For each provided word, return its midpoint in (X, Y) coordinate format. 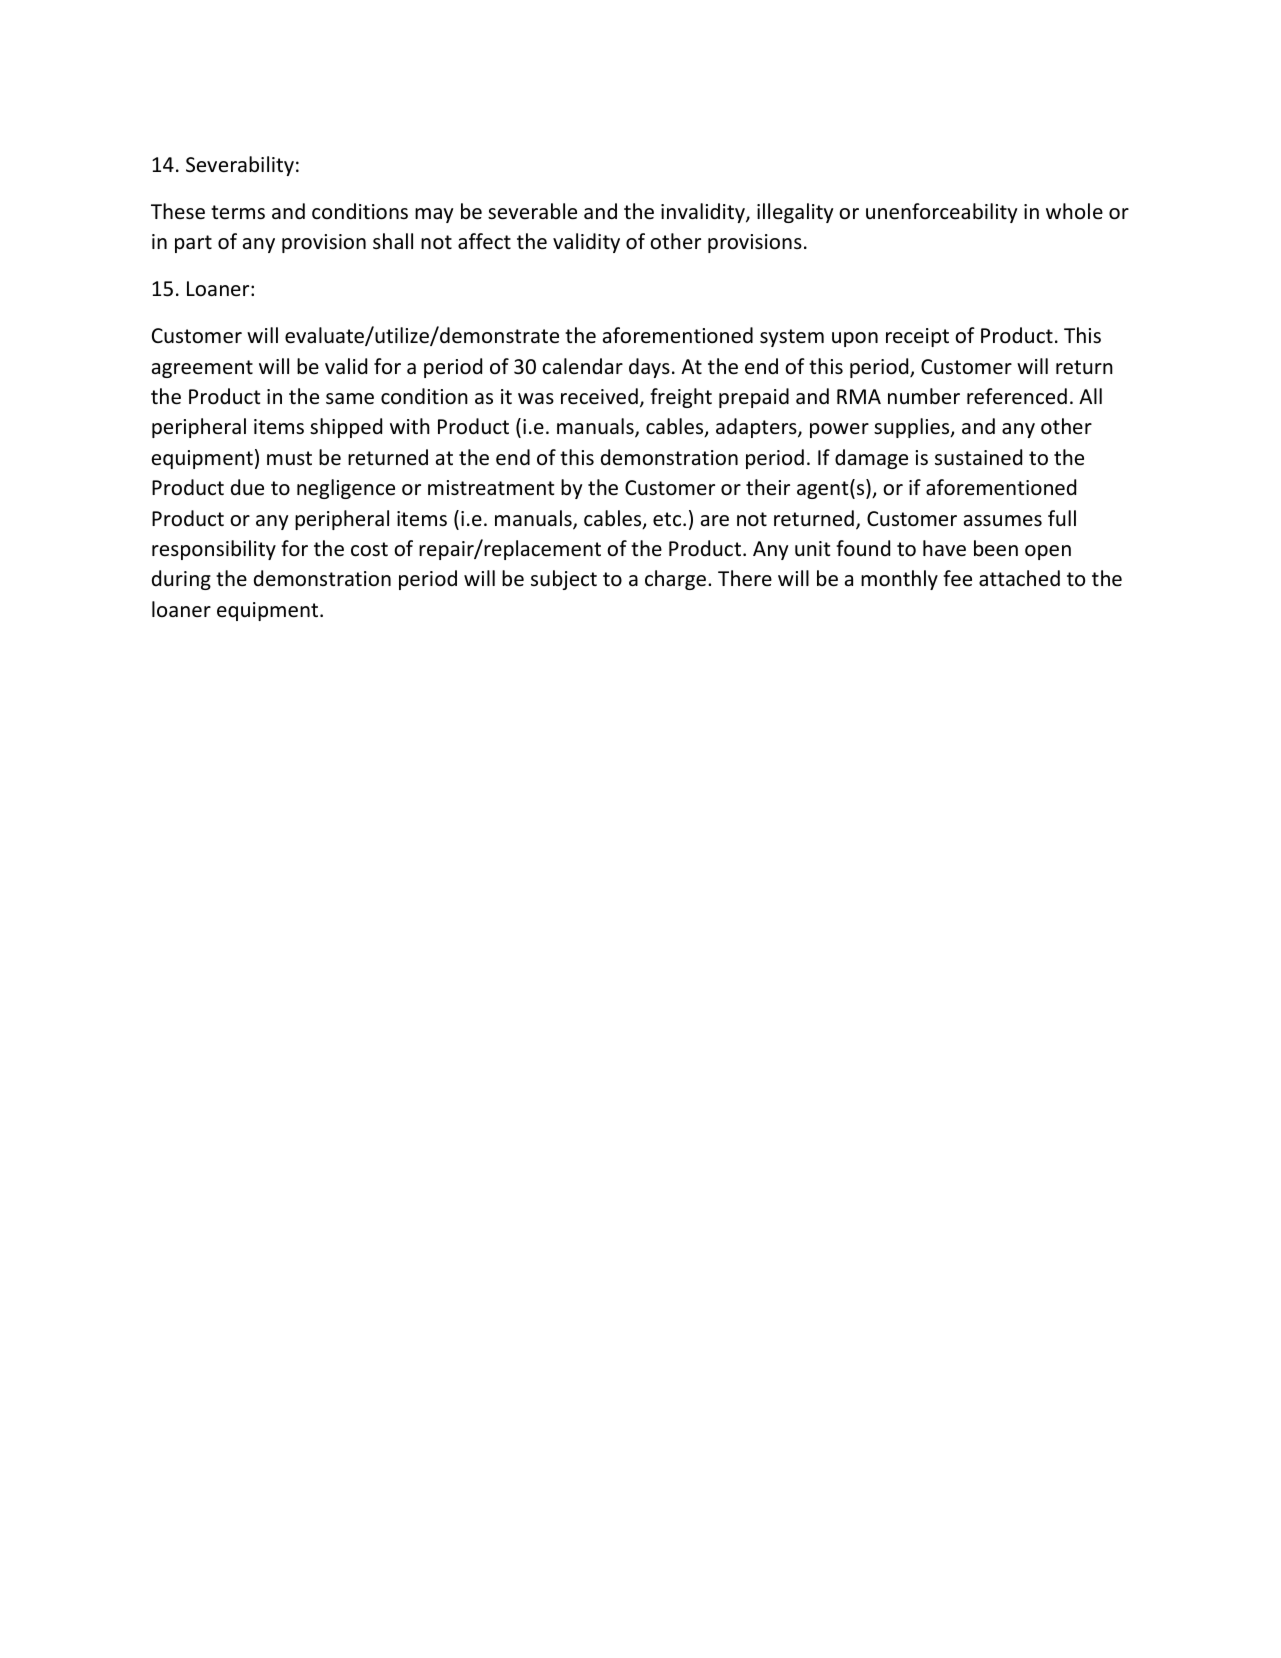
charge (675, 580)
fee (957, 578)
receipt (917, 337)
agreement (202, 369)
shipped (346, 428)
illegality (795, 213)
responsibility (214, 550)
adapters (757, 428)
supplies (913, 428)
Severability (240, 166)
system (792, 338)
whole (1074, 211)
